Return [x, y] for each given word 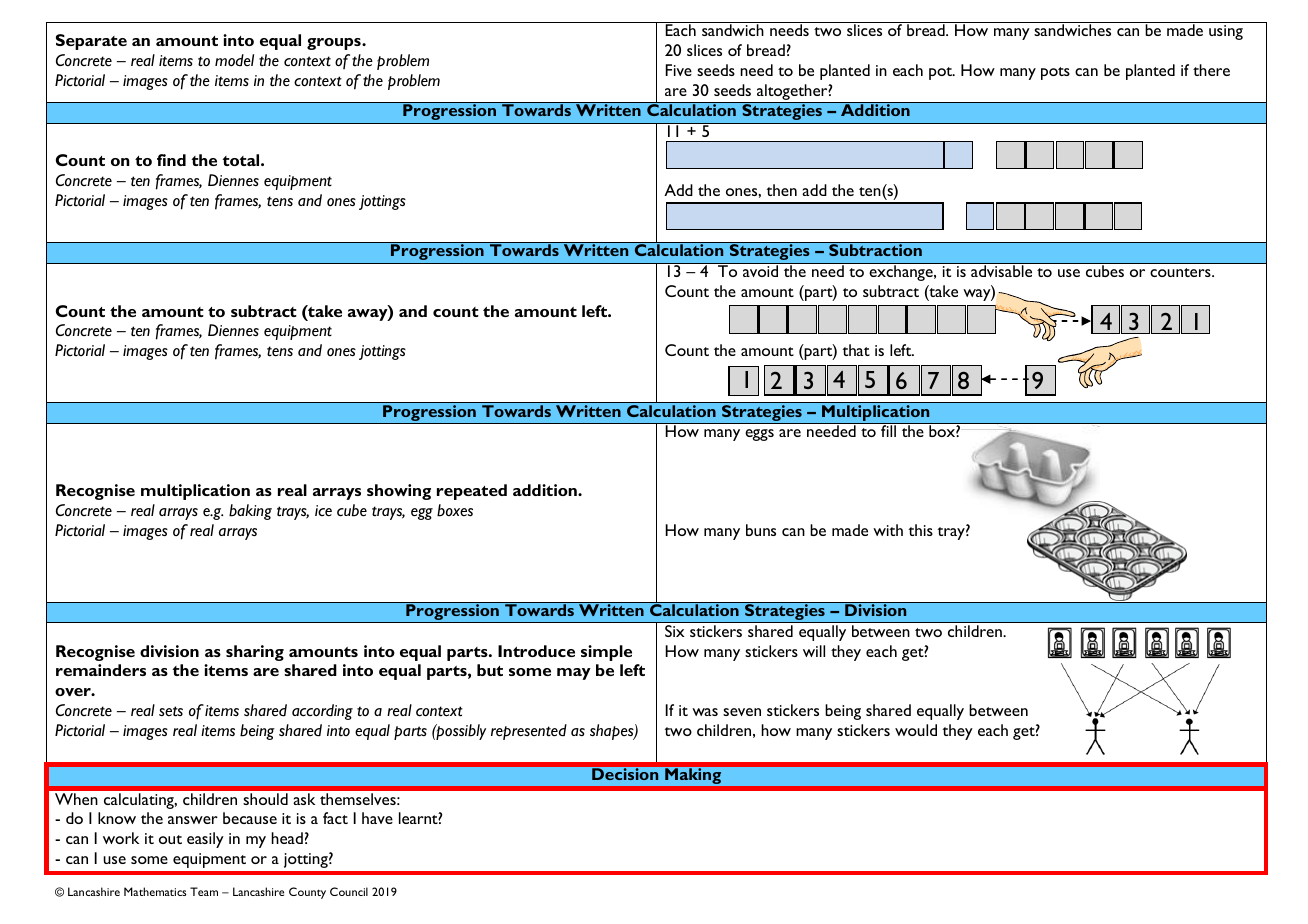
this [920, 530]
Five [679, 70]
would [916, 730]
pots [1055, 73]
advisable [1002, 270]
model [234, 60]
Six [674, 631]
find [171, 160]
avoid [761, 270]
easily [205, 840]
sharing [255, 653]
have [377, 818]
